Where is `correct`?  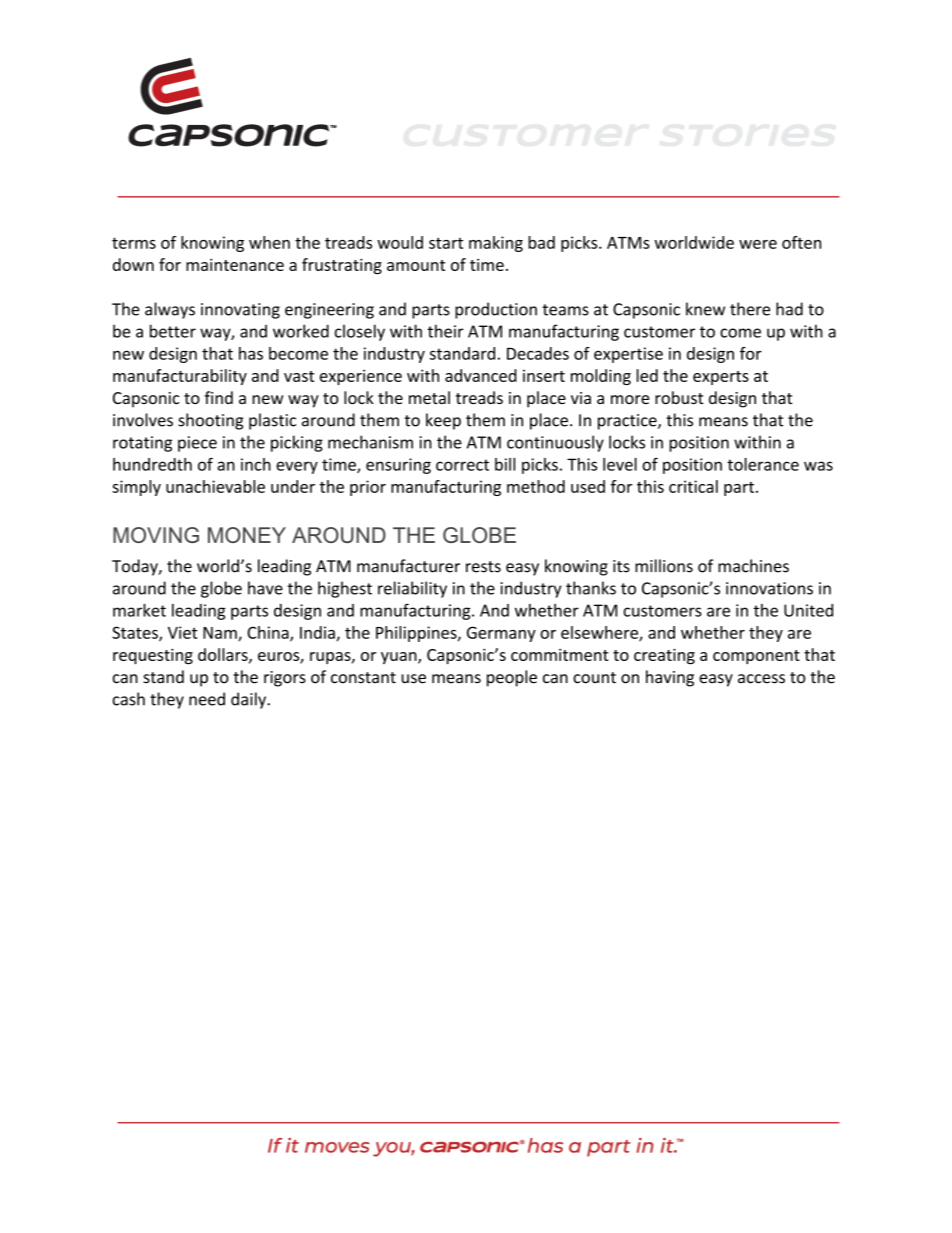 correct is located at coordinates (462, 465).
